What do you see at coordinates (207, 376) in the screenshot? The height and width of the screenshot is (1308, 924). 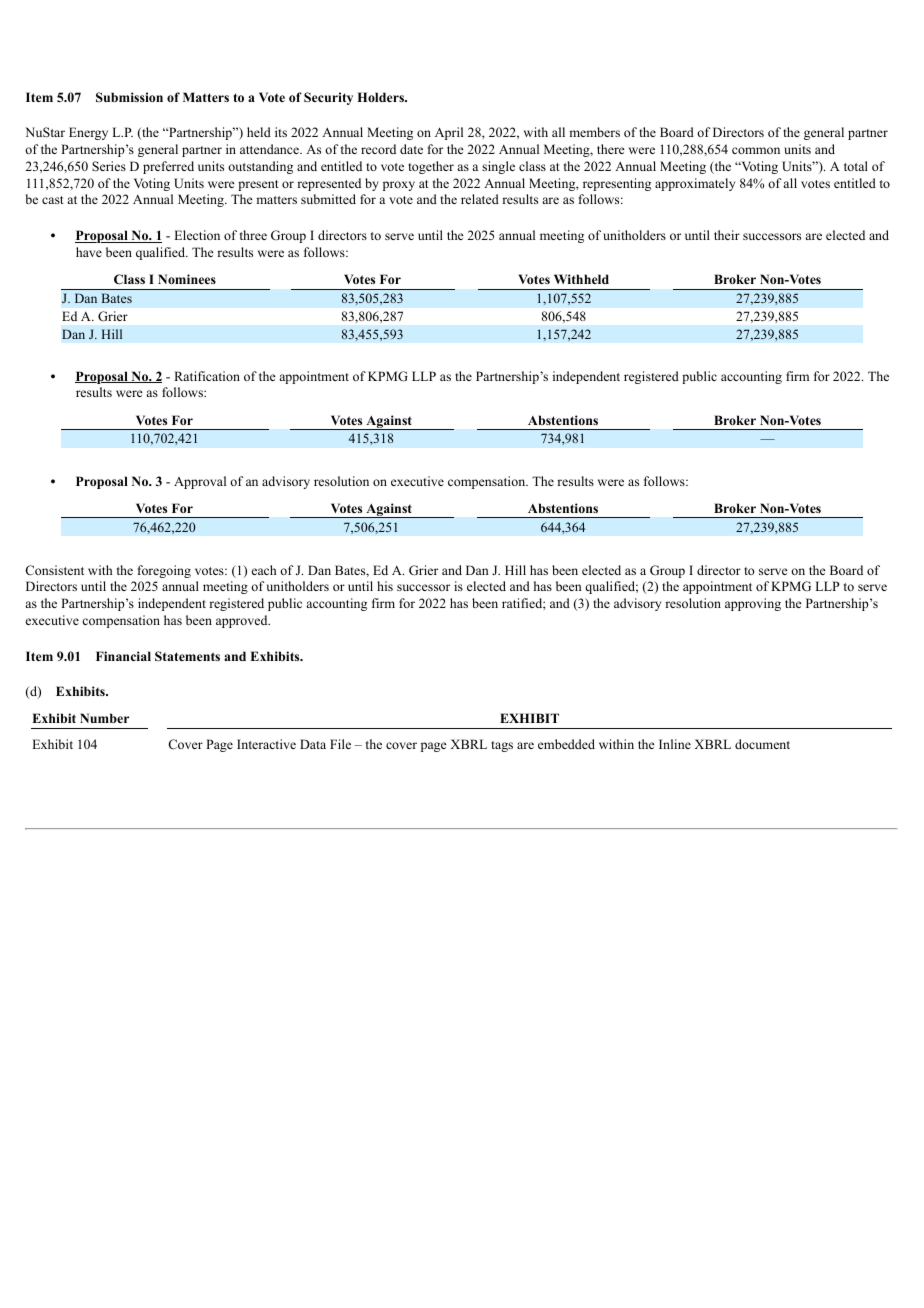 I see `Ratification` at bounding box center [207, 376].
